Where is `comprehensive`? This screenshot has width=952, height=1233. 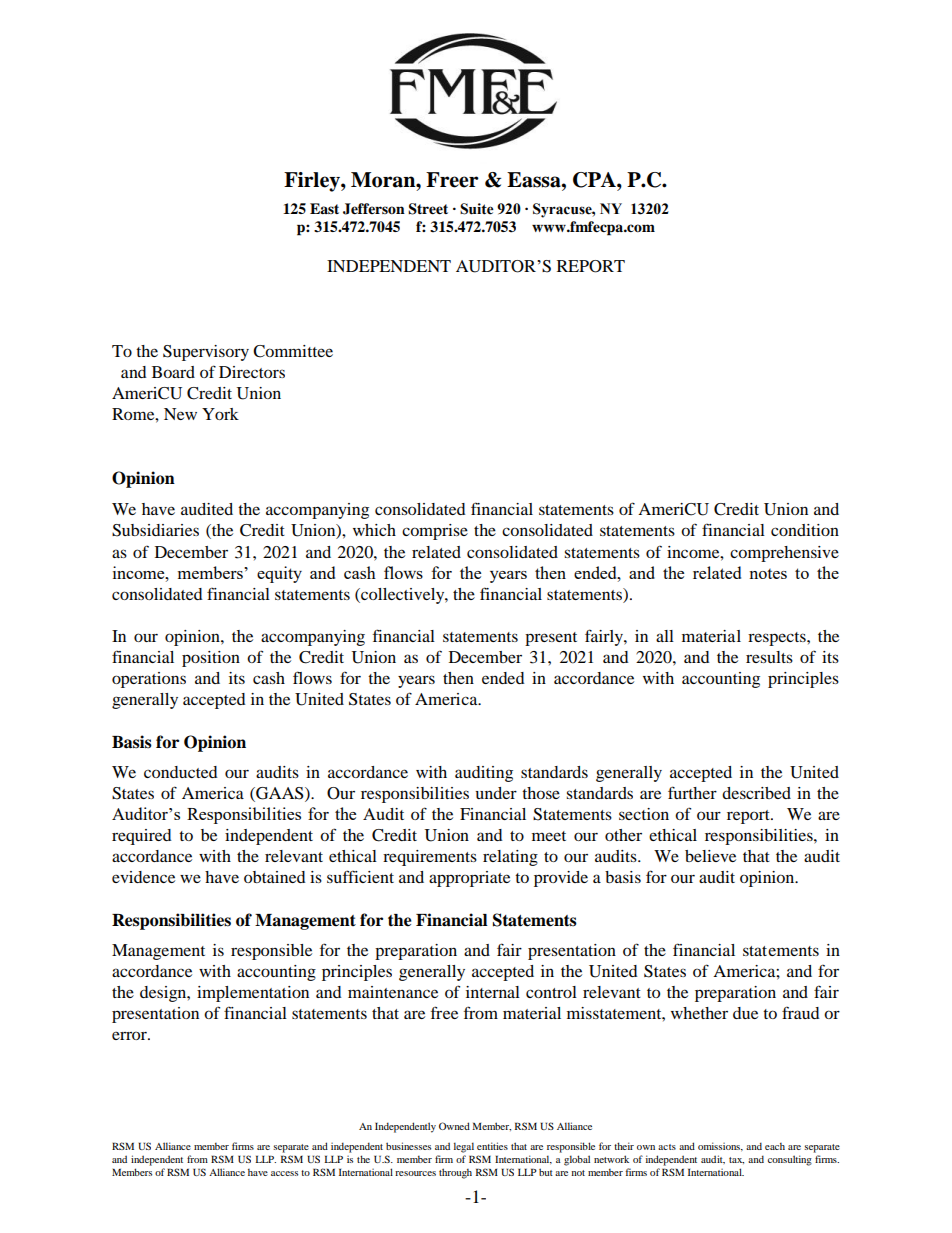 comprehensive is located at coordinates (784, 554).
